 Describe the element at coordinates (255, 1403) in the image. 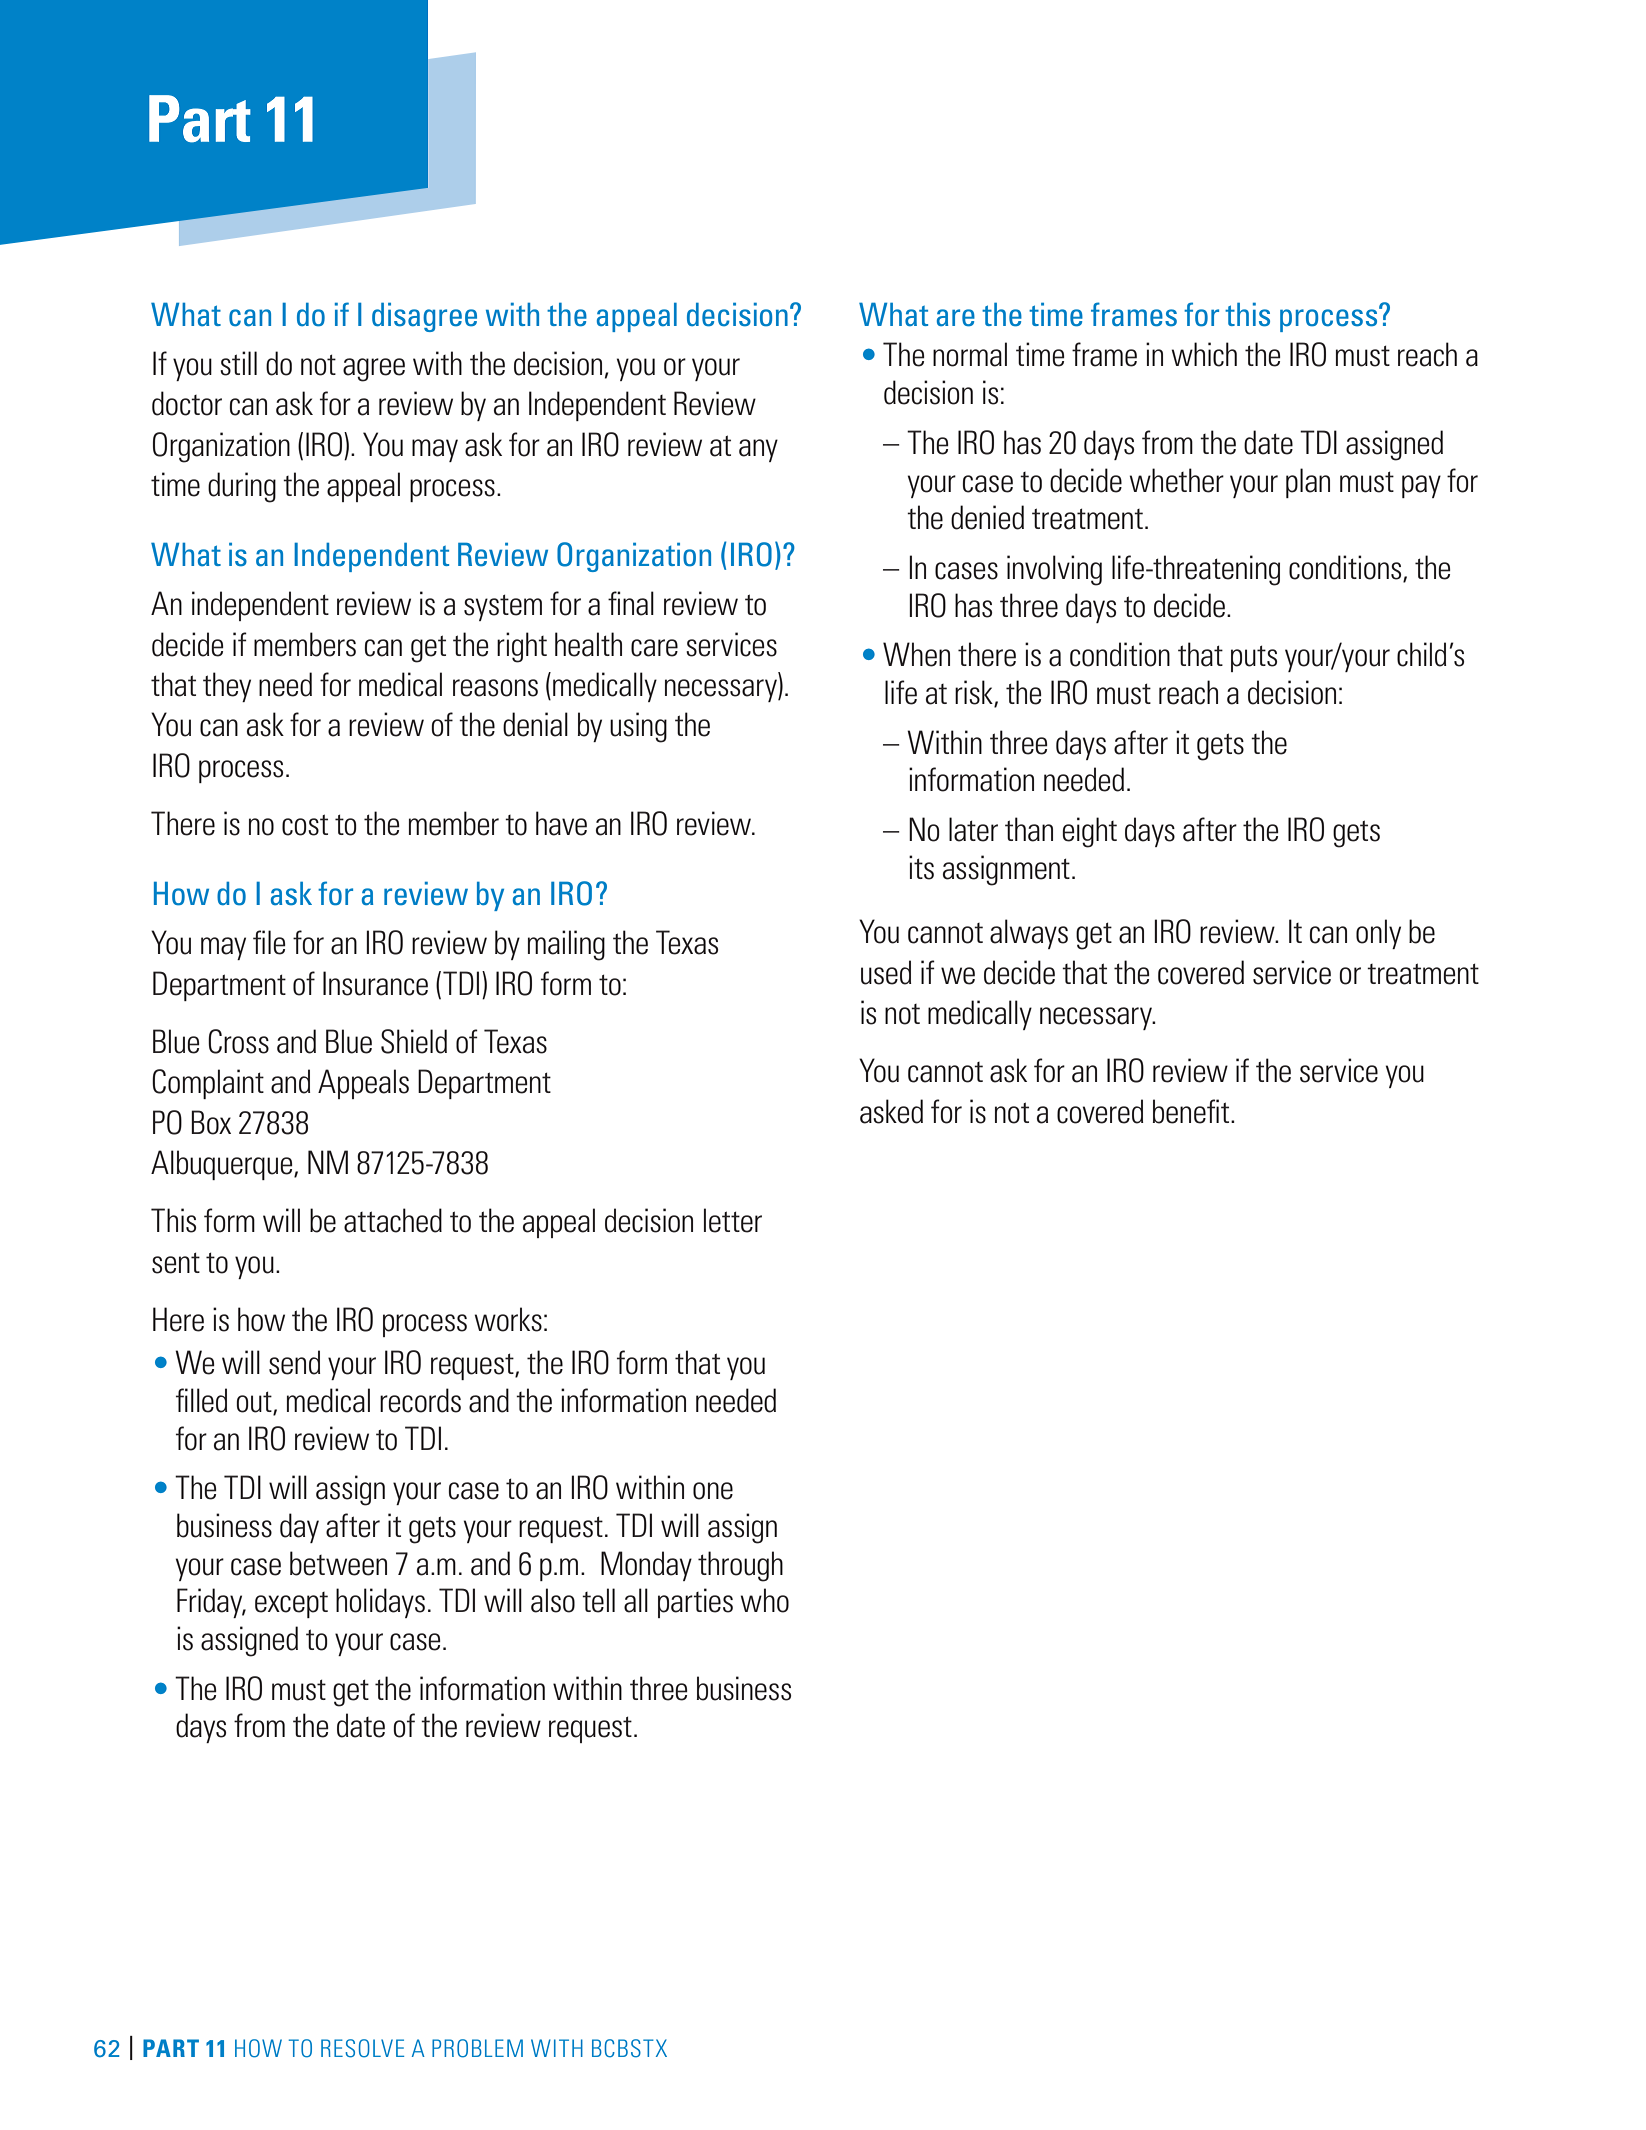

I see `out` at that location.
